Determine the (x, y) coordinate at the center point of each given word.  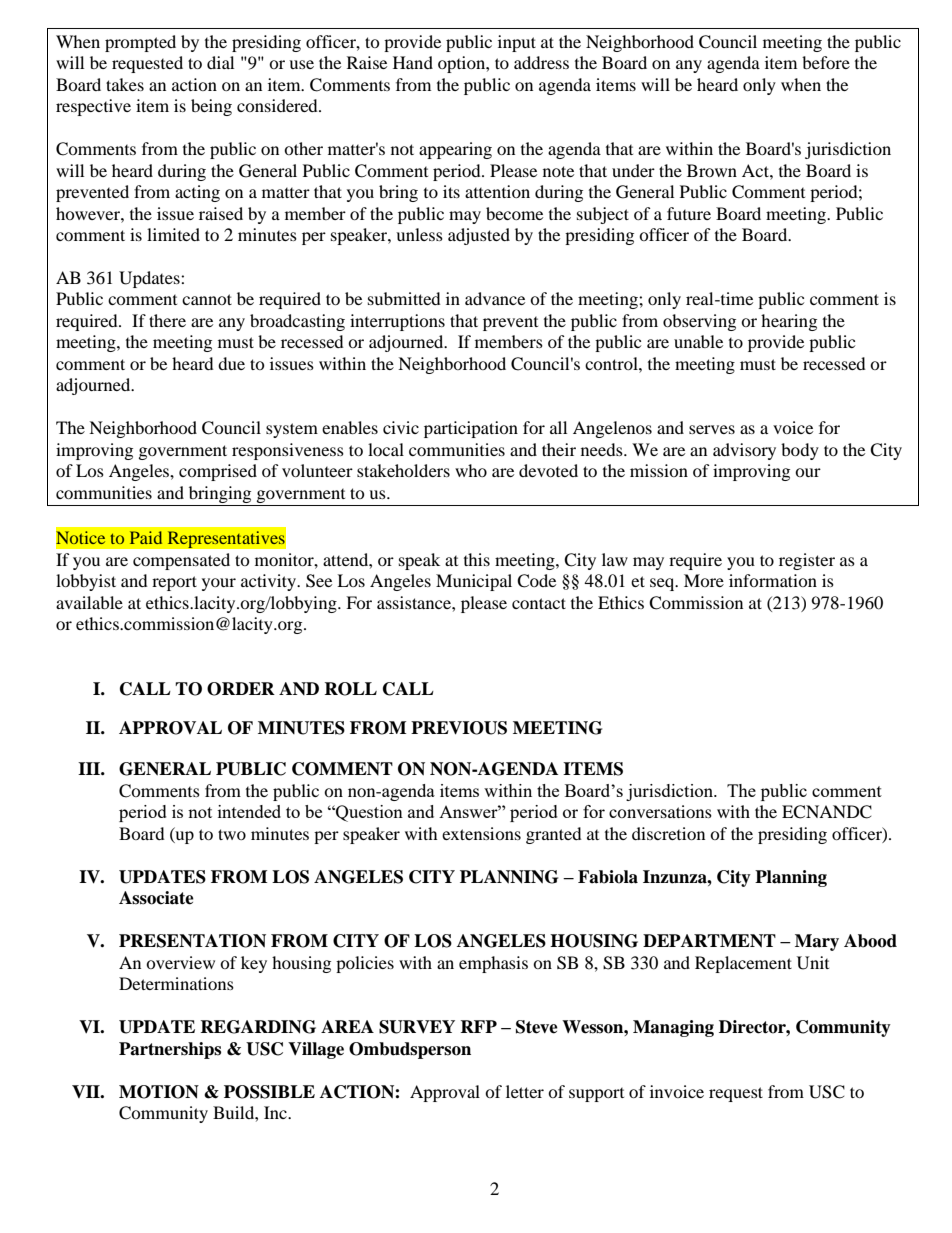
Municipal (474, 582)
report (174, 583)
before (826, 62)
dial (220, 62)
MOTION (159, 1092)
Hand (413, 62)
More (704, 580)
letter (525, 1091)
